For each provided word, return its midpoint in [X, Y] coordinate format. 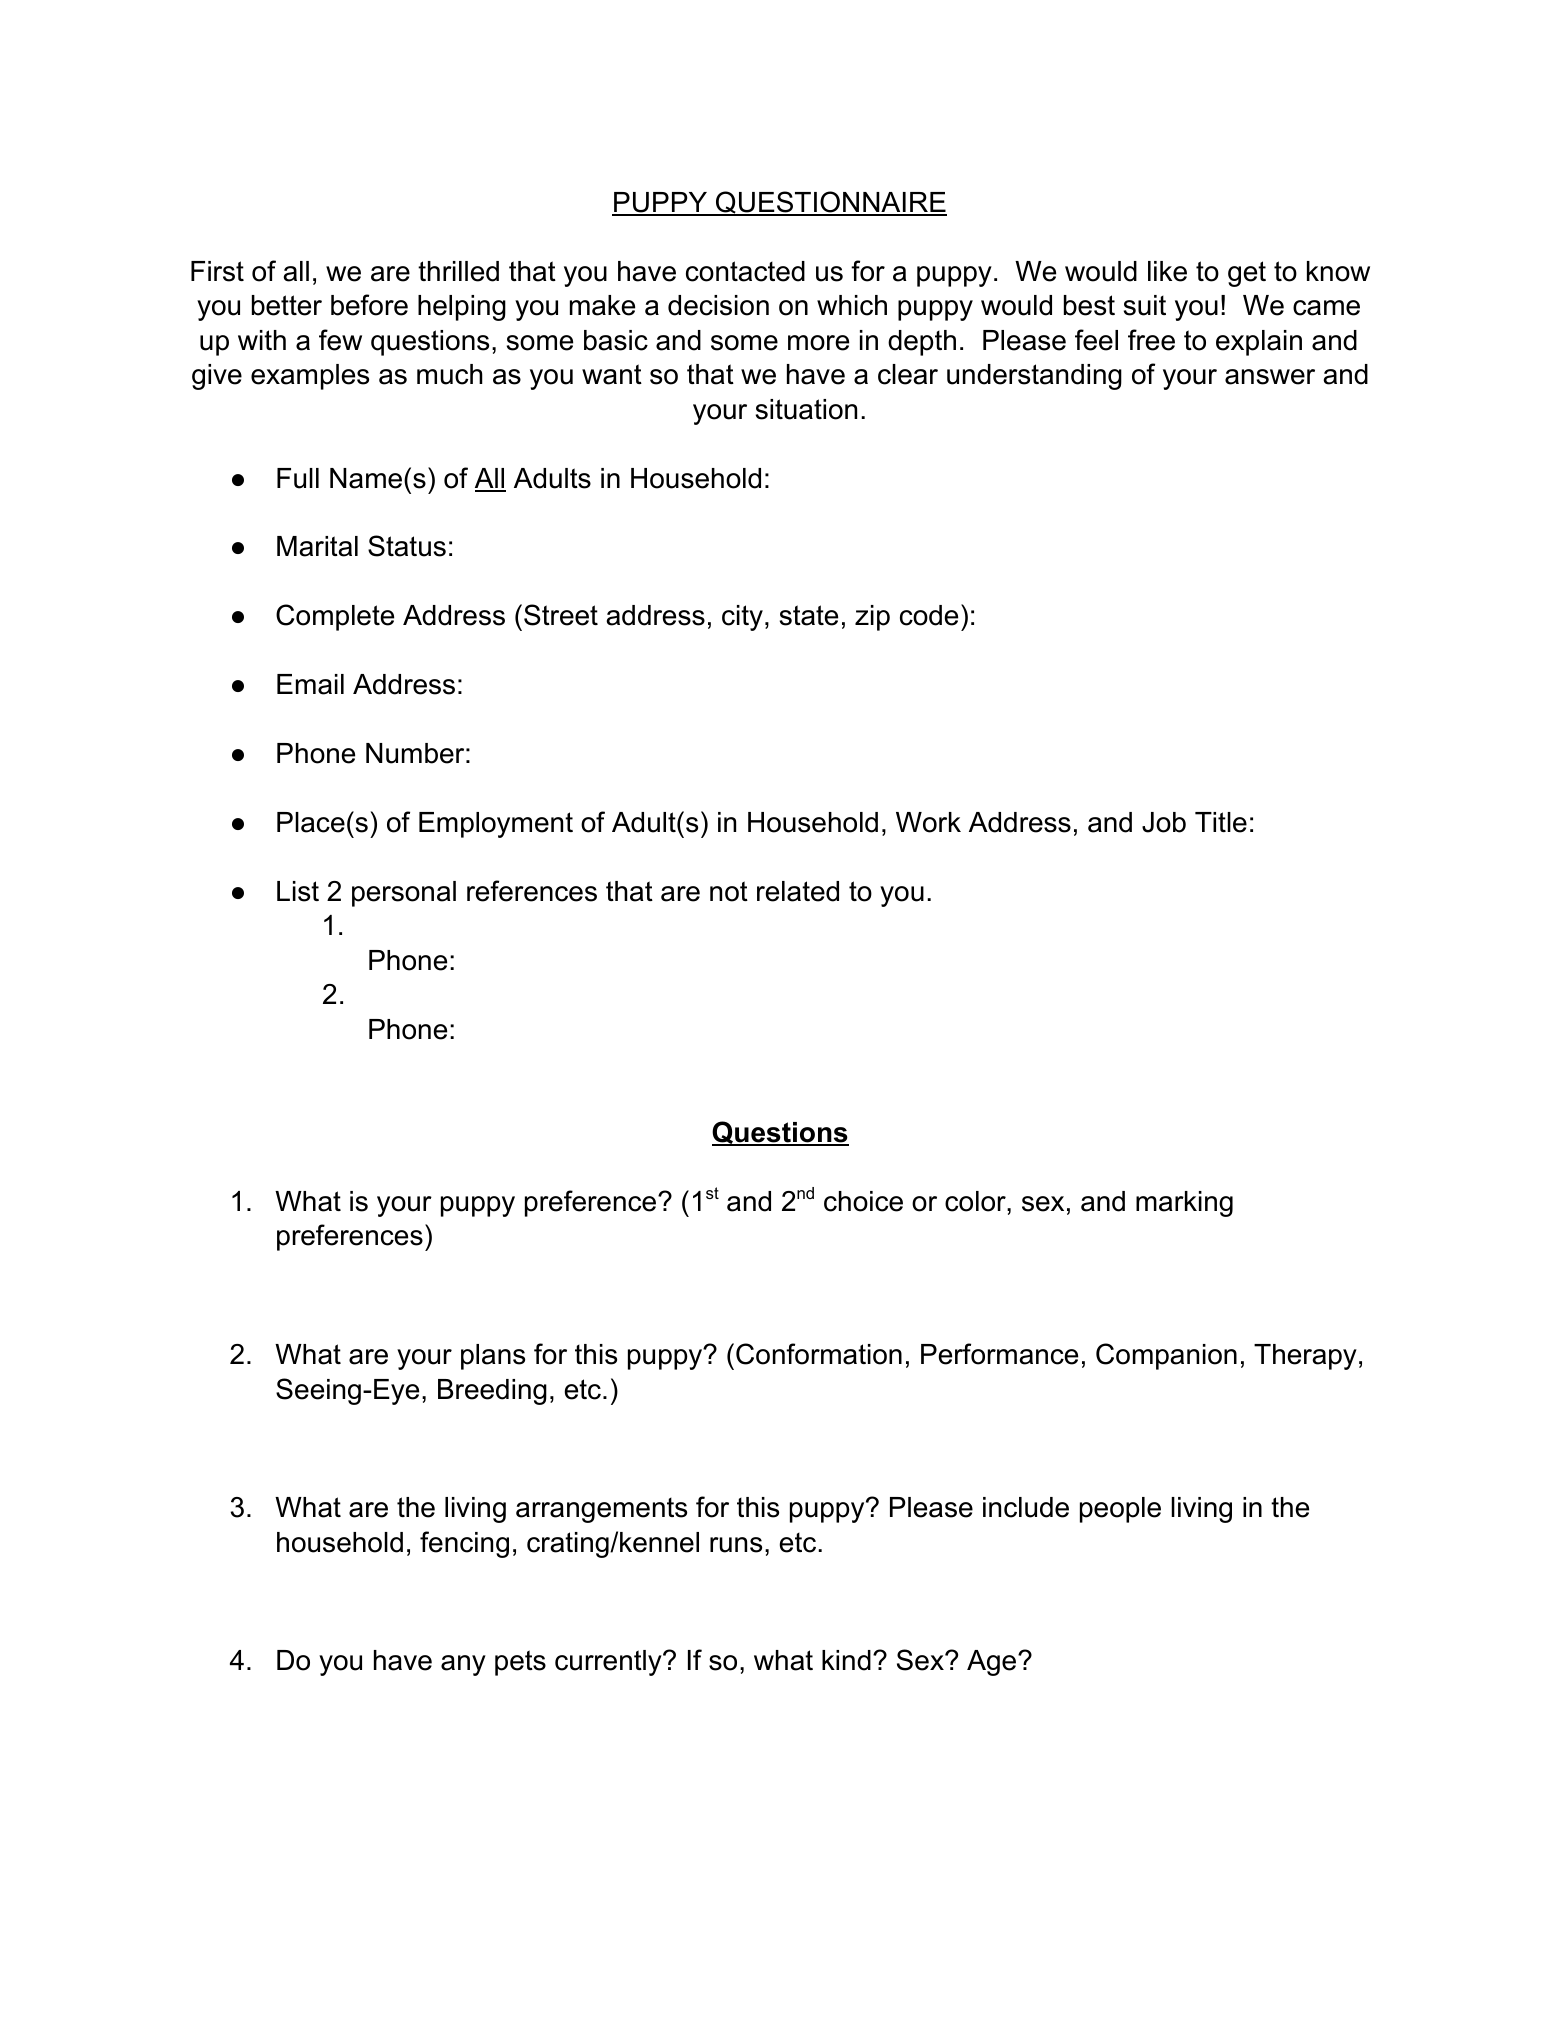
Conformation [819, 1354]
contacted [745, 271]
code [929, 615]
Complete [335, 617]
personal [404, 894]
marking [1184, 1204]
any [463, 1665]
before [369, 305]
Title [1221, 822]
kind [846, 1660]
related [798, 891]
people [1120, 1510]
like [1167, 271]
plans [493, 1357]
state [809, 615]
